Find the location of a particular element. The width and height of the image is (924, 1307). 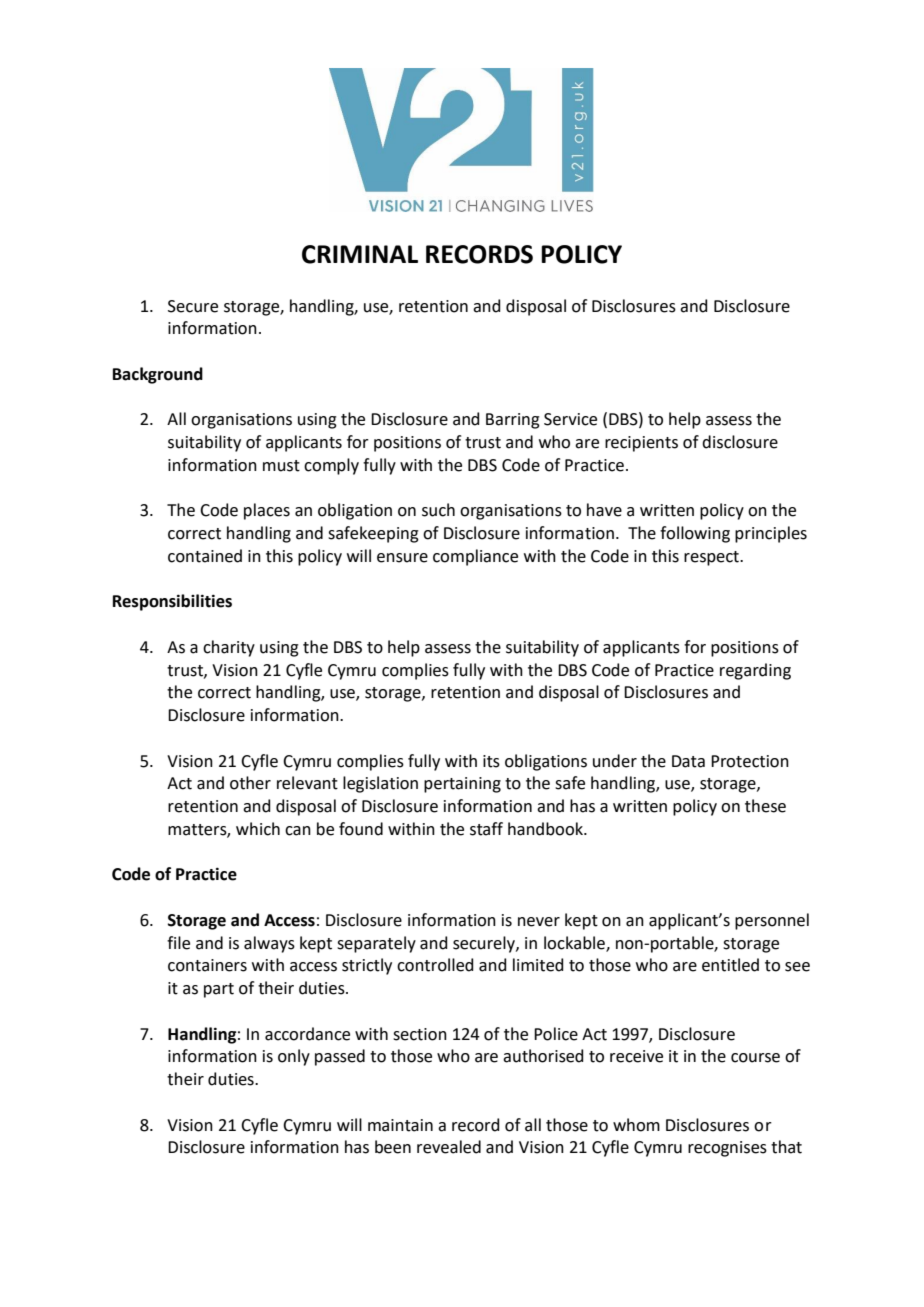

CRIMINAL is located at coordinates (360, 254).
